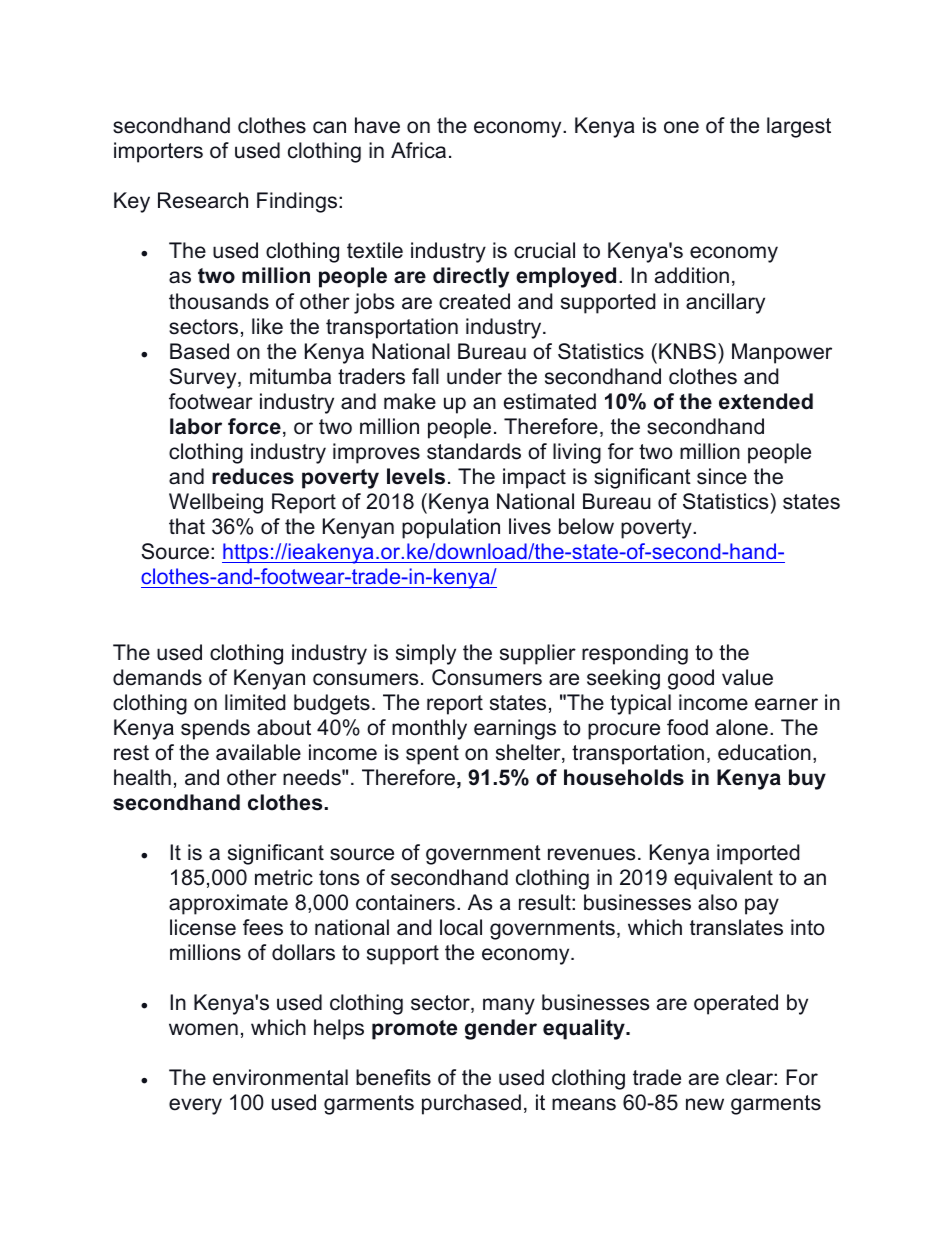 The height and width of the screenshot is (1233, 952). Describe the element at coordinates (228, 904) in the screenshot. I see `approximate` at that location.
